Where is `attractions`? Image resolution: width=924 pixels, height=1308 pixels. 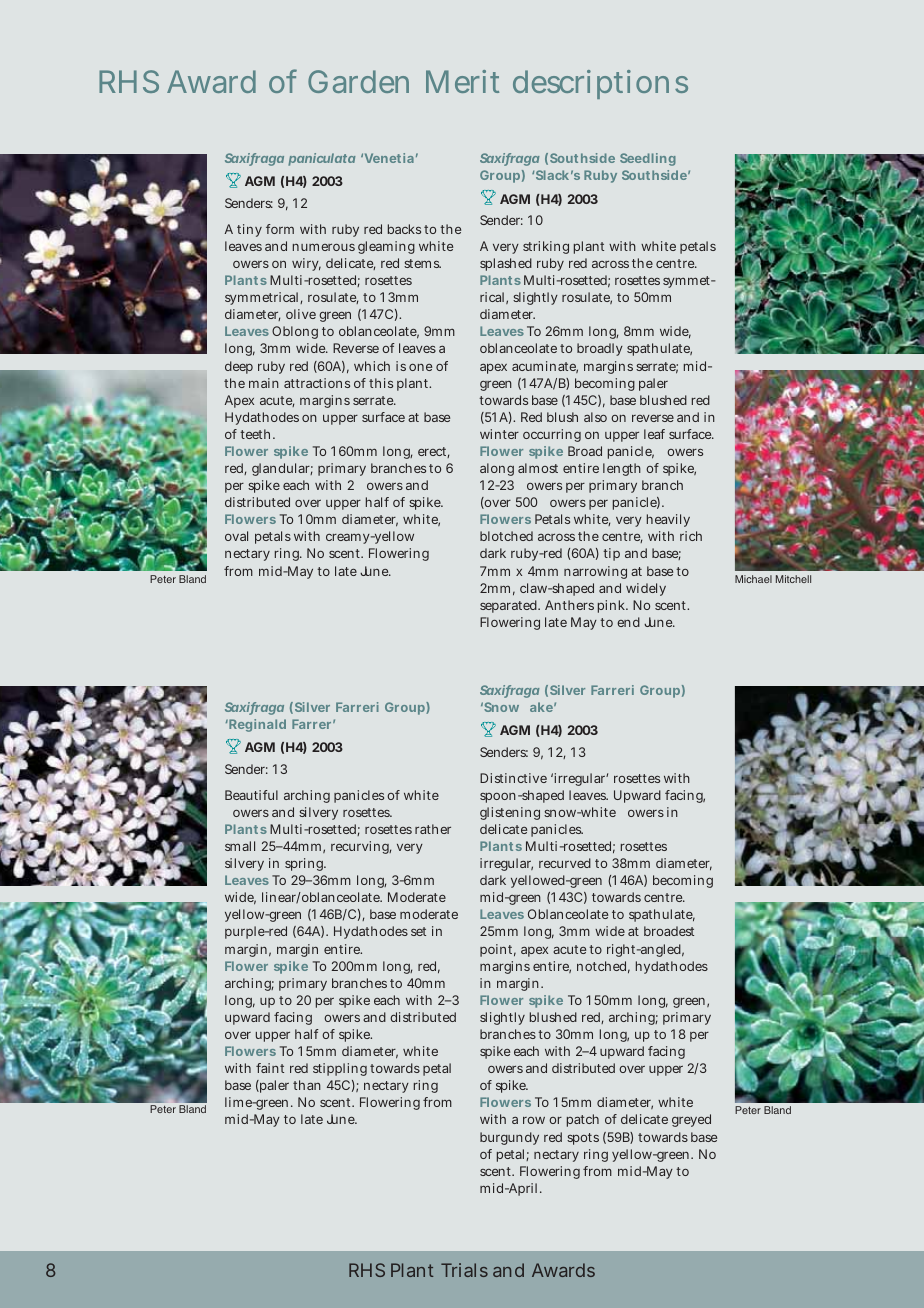 attractions is located at coordinates (317, 383).
